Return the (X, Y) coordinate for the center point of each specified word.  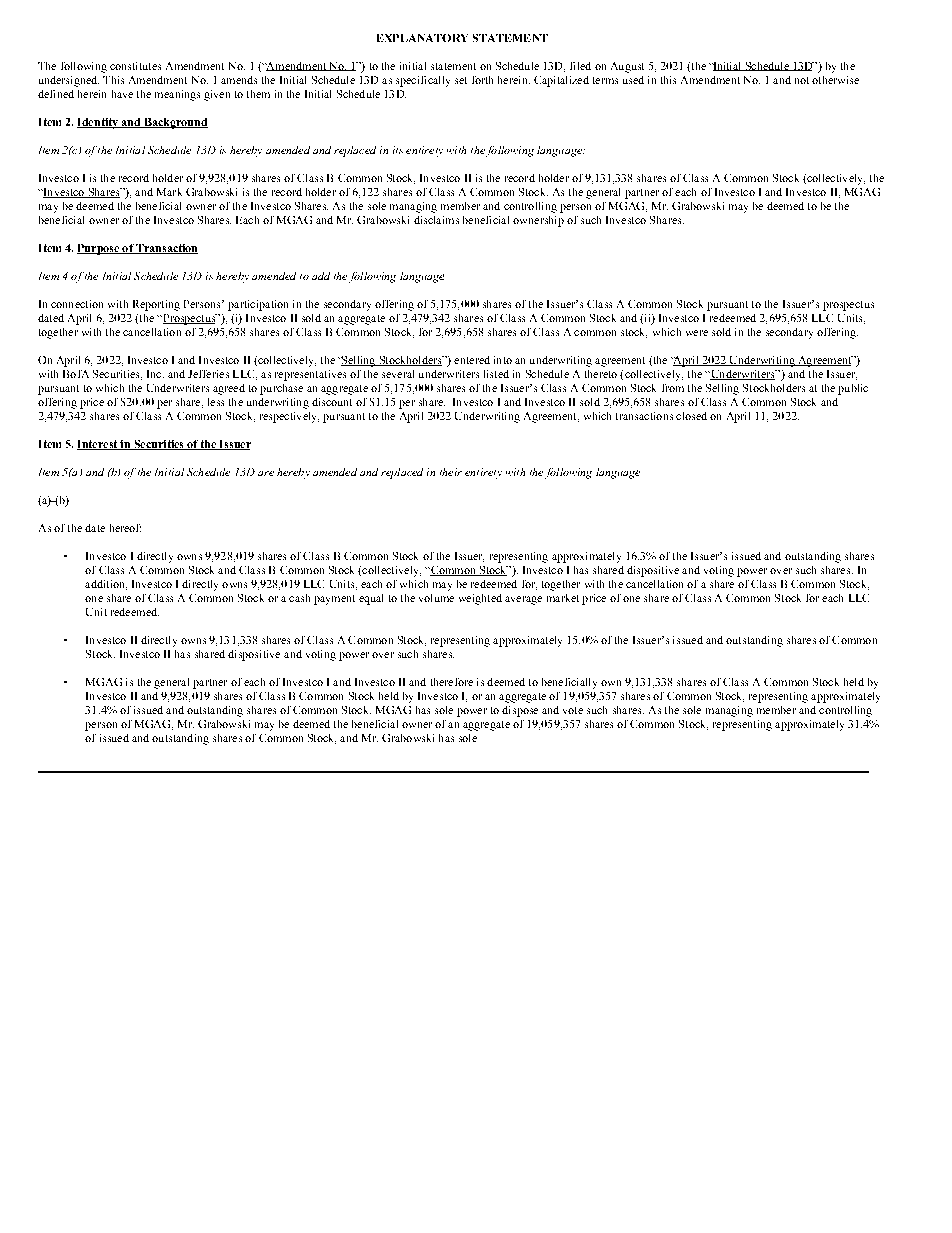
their (451, 472)
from (673, 388)
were (697, 333)
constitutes (135, 66)
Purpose (99, 249)
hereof (125, 528)
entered (472, 360)
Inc (155, 374)
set (461, 80)
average (523, 600)
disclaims (436, 220)
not (802, 80)
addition (106, 585)
